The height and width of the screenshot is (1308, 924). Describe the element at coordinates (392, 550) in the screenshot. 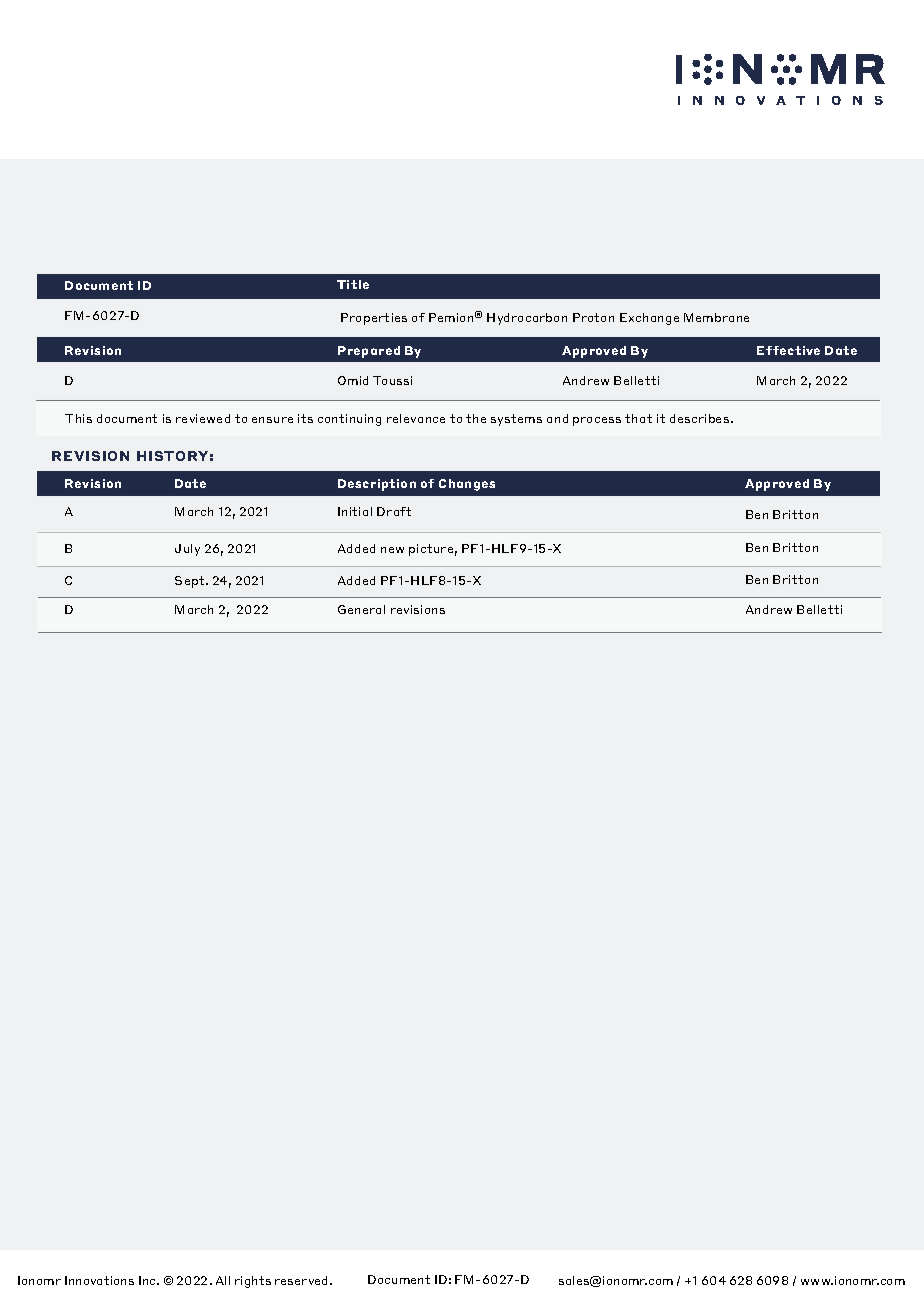

I see `new` at that location.
